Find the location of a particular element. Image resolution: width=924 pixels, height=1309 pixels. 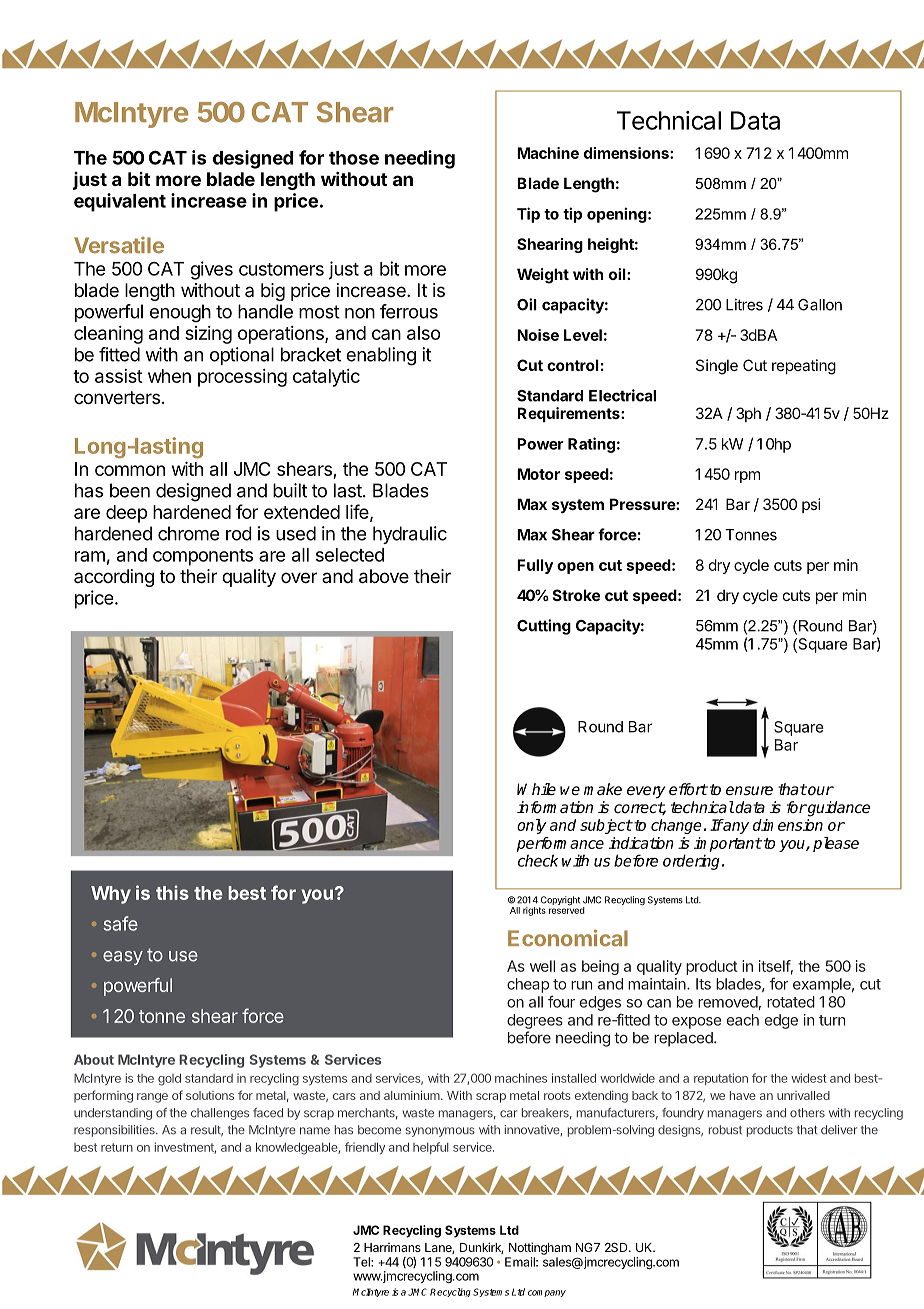

responsibilities is located at coordinates (115, 1131).
